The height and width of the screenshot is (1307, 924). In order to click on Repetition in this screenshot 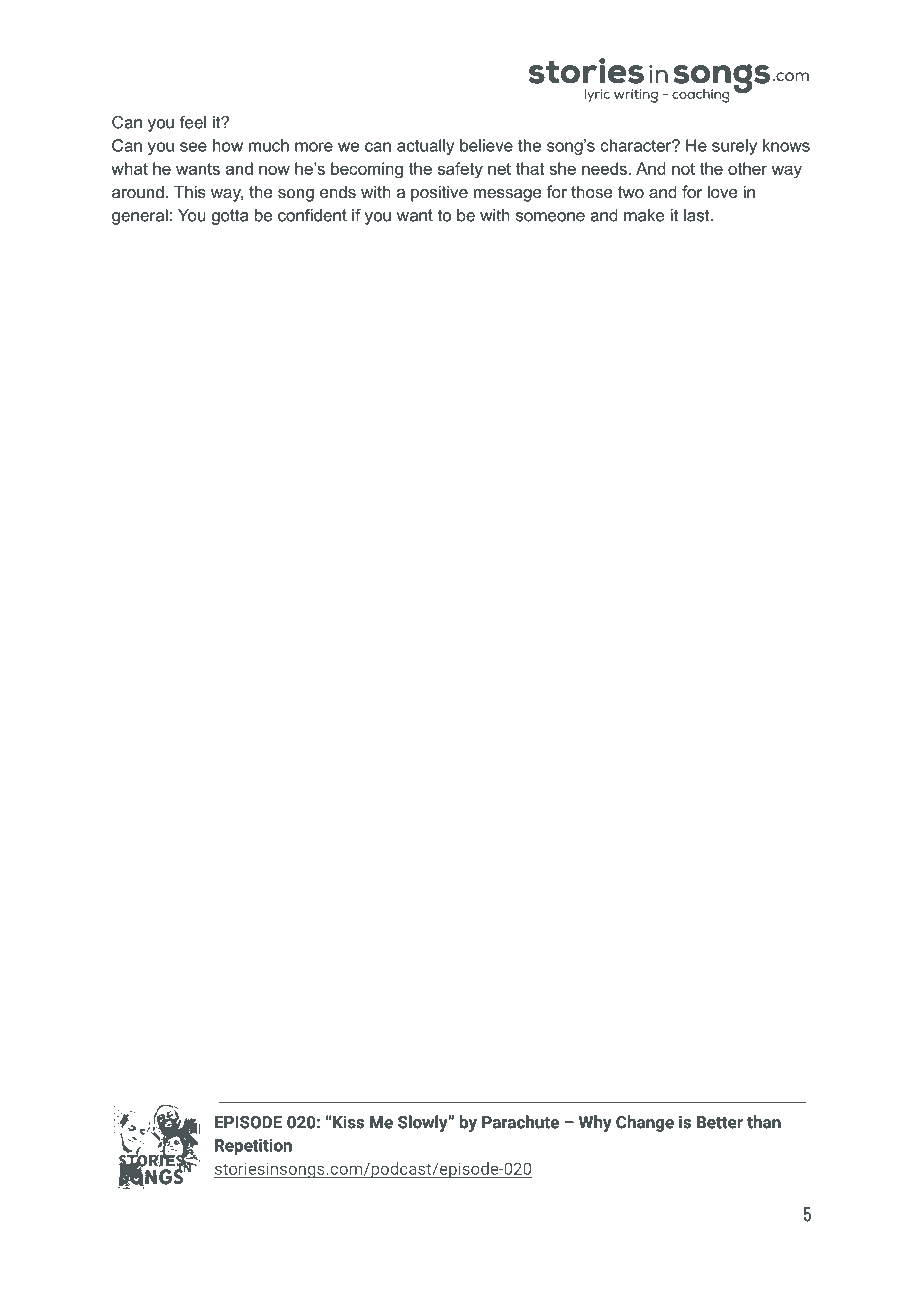, I will do `click(253, 1147)`.
